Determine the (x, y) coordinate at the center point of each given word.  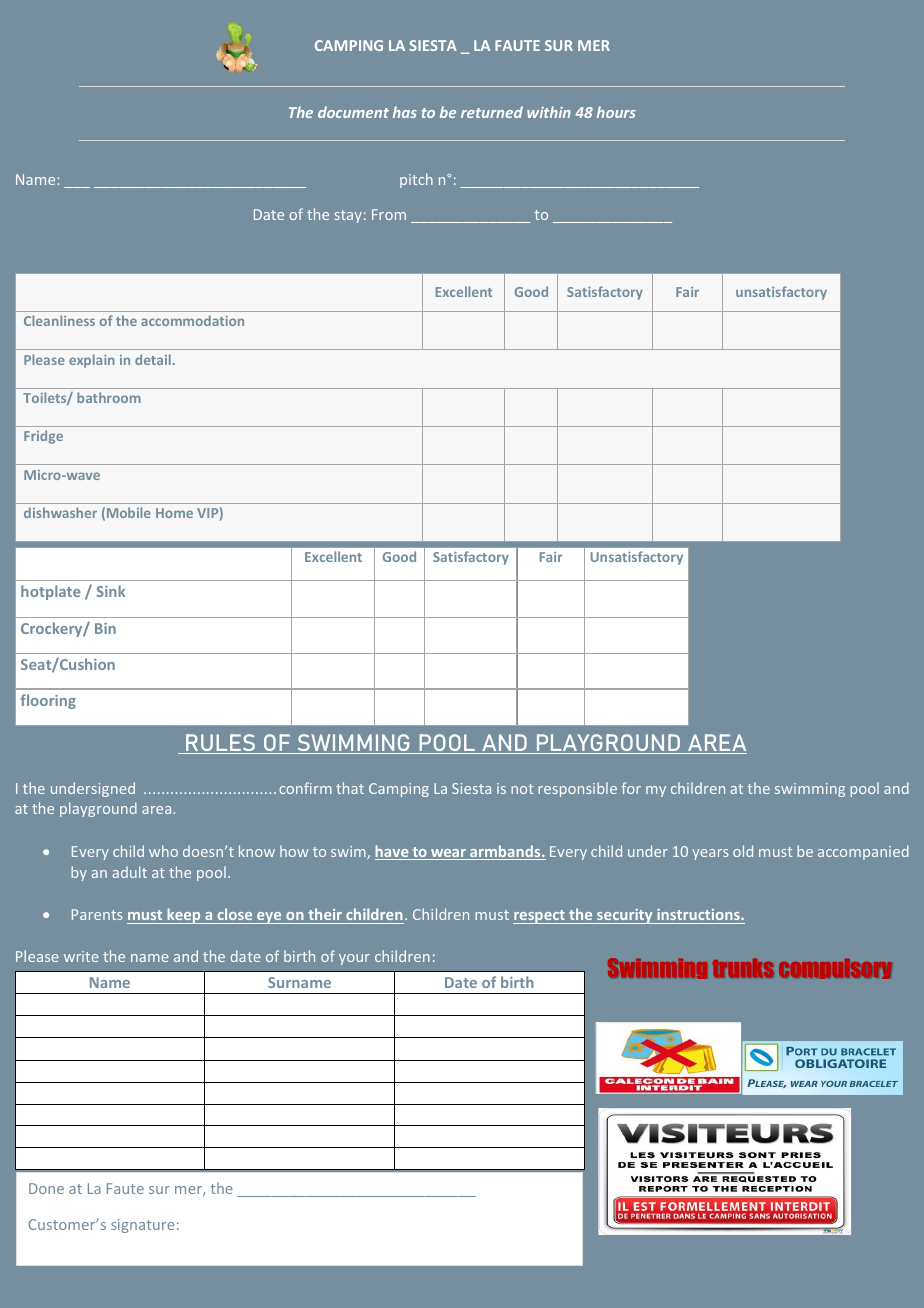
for (631, 788)
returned (492, 112)
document (353, 112)
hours (616, 112)
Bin (105, 628)
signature (143, 1226)
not (522, 789)
